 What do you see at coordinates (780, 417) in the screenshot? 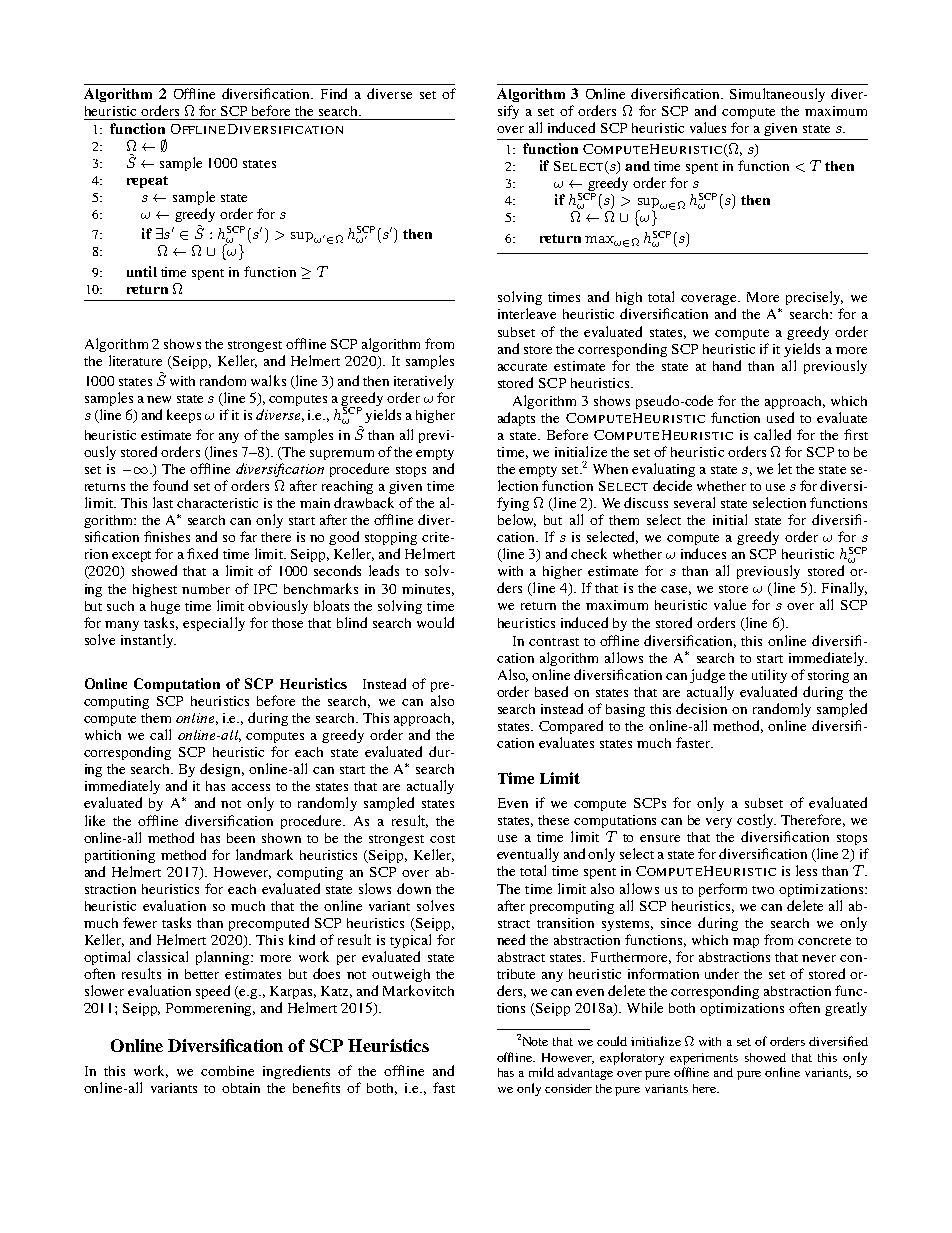
I see `used` at bounding box center [780, 417].
